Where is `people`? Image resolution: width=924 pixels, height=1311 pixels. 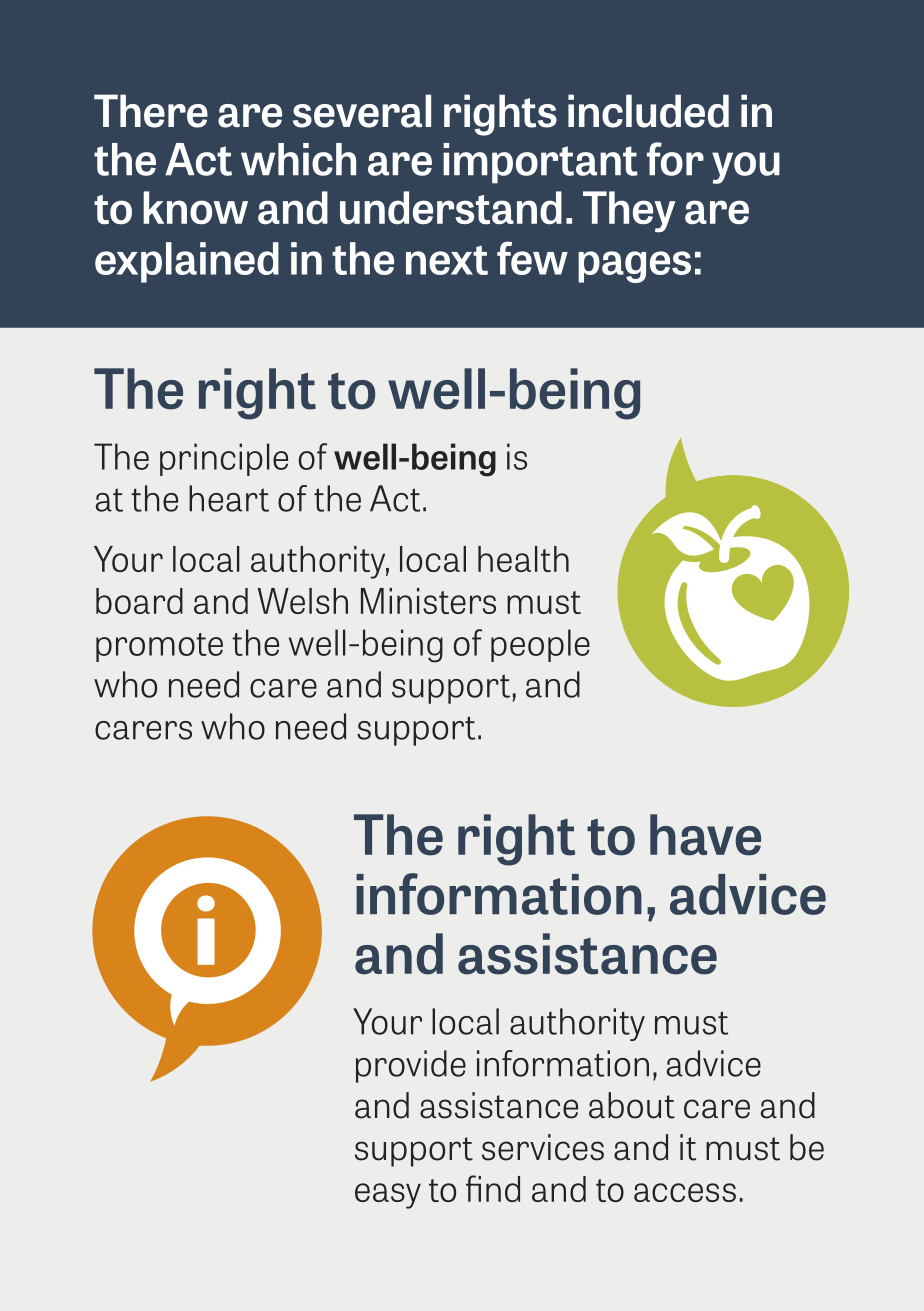
people is located at coordinates (540, 645).
